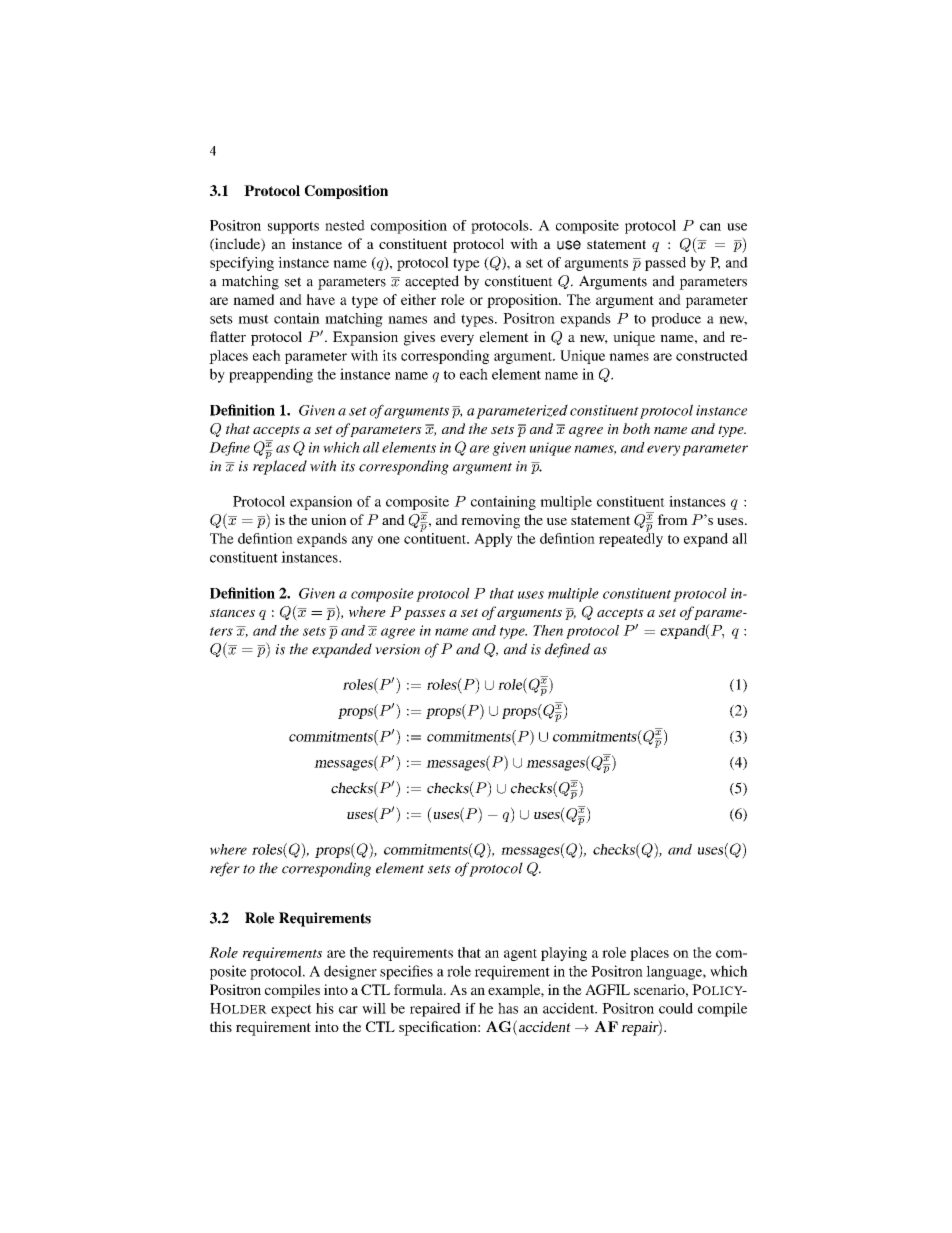 The height and width of the screenshot is (1233, 952). Describe the element at coordinates (548, 630) in the screenshot. I see `Then` at that location.
